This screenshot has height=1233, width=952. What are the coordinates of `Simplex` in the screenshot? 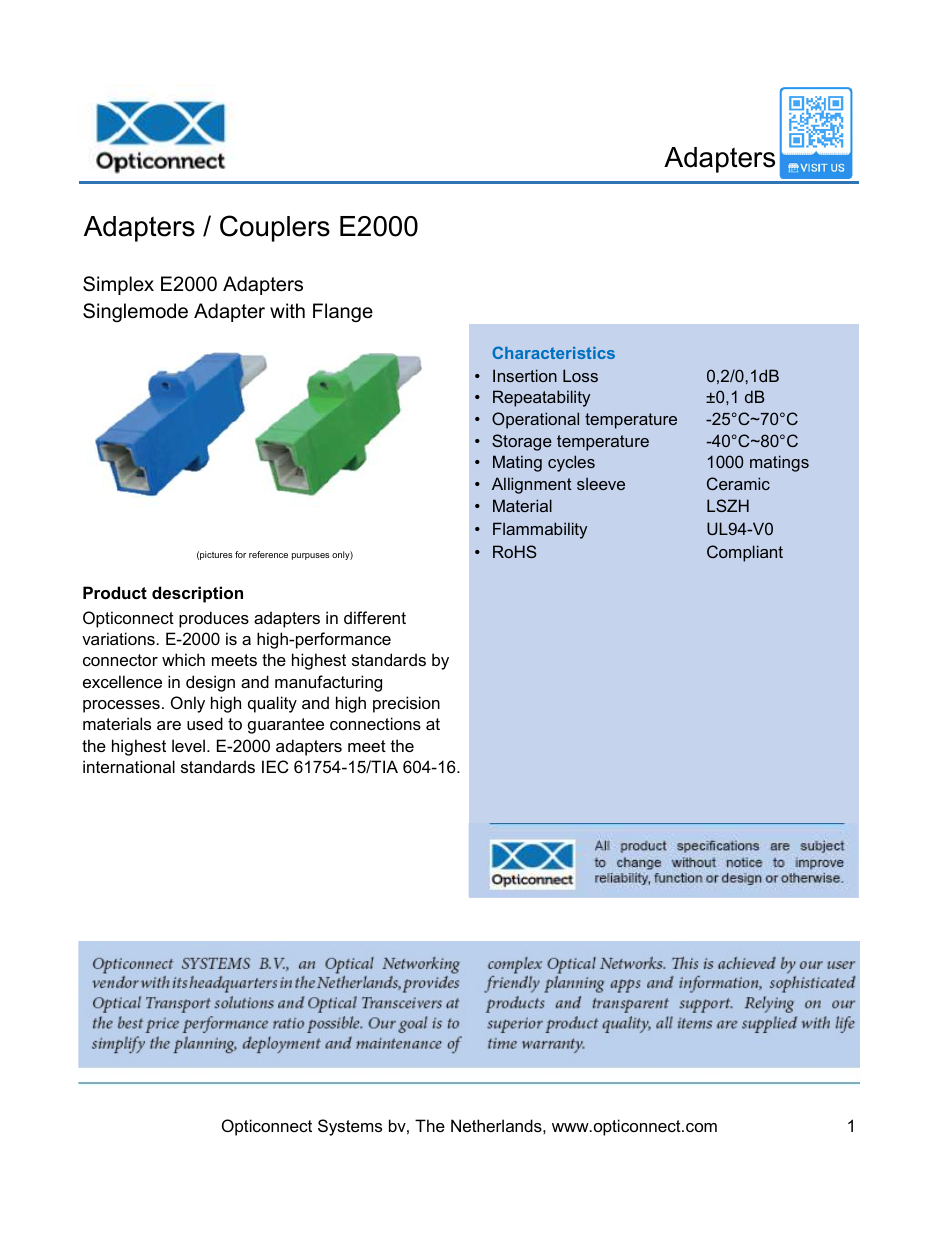 It's located at (118, 285).
